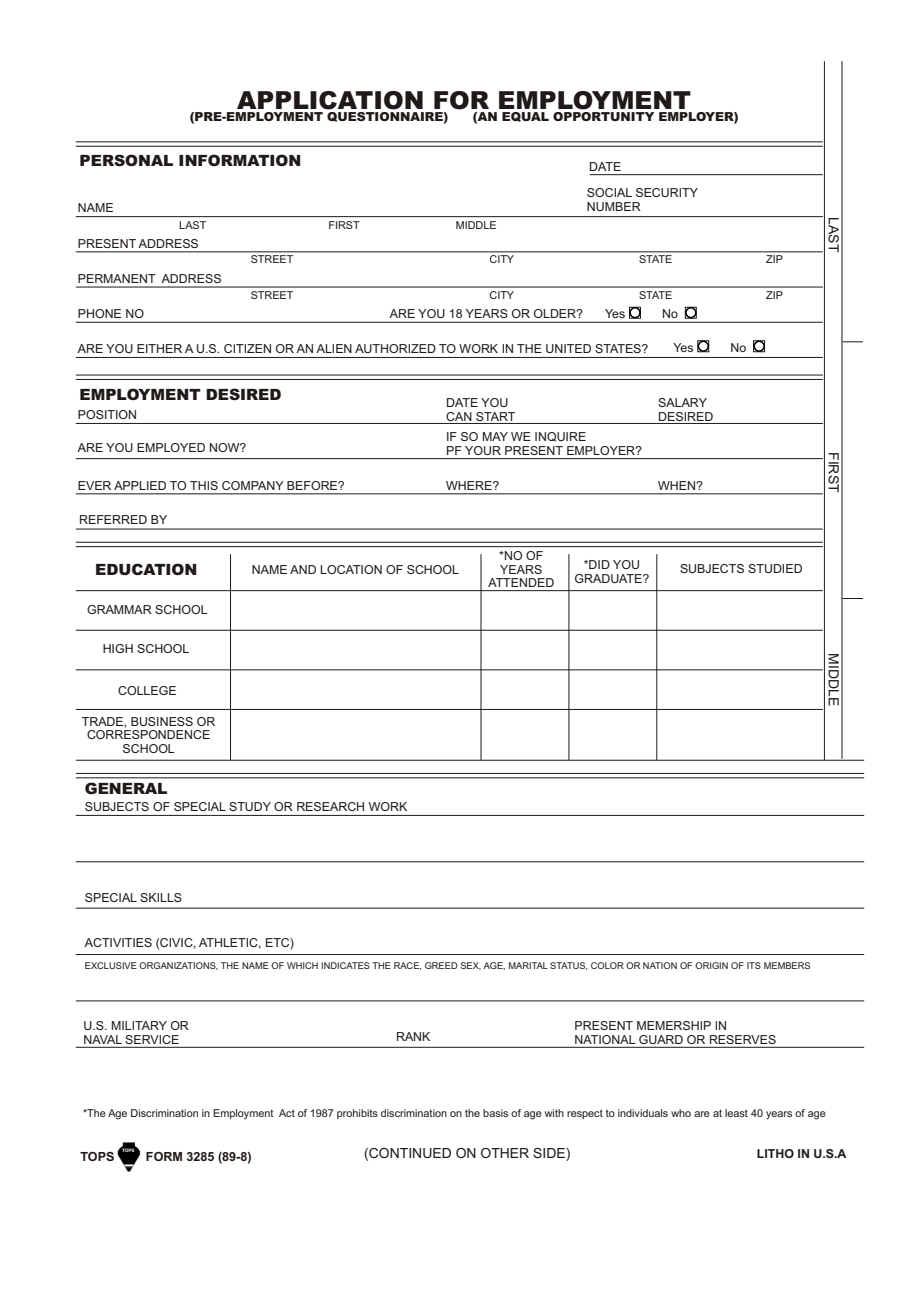  Describe the element at coordinates (775, 568) in the document. I see `STUDIED` at that location.
